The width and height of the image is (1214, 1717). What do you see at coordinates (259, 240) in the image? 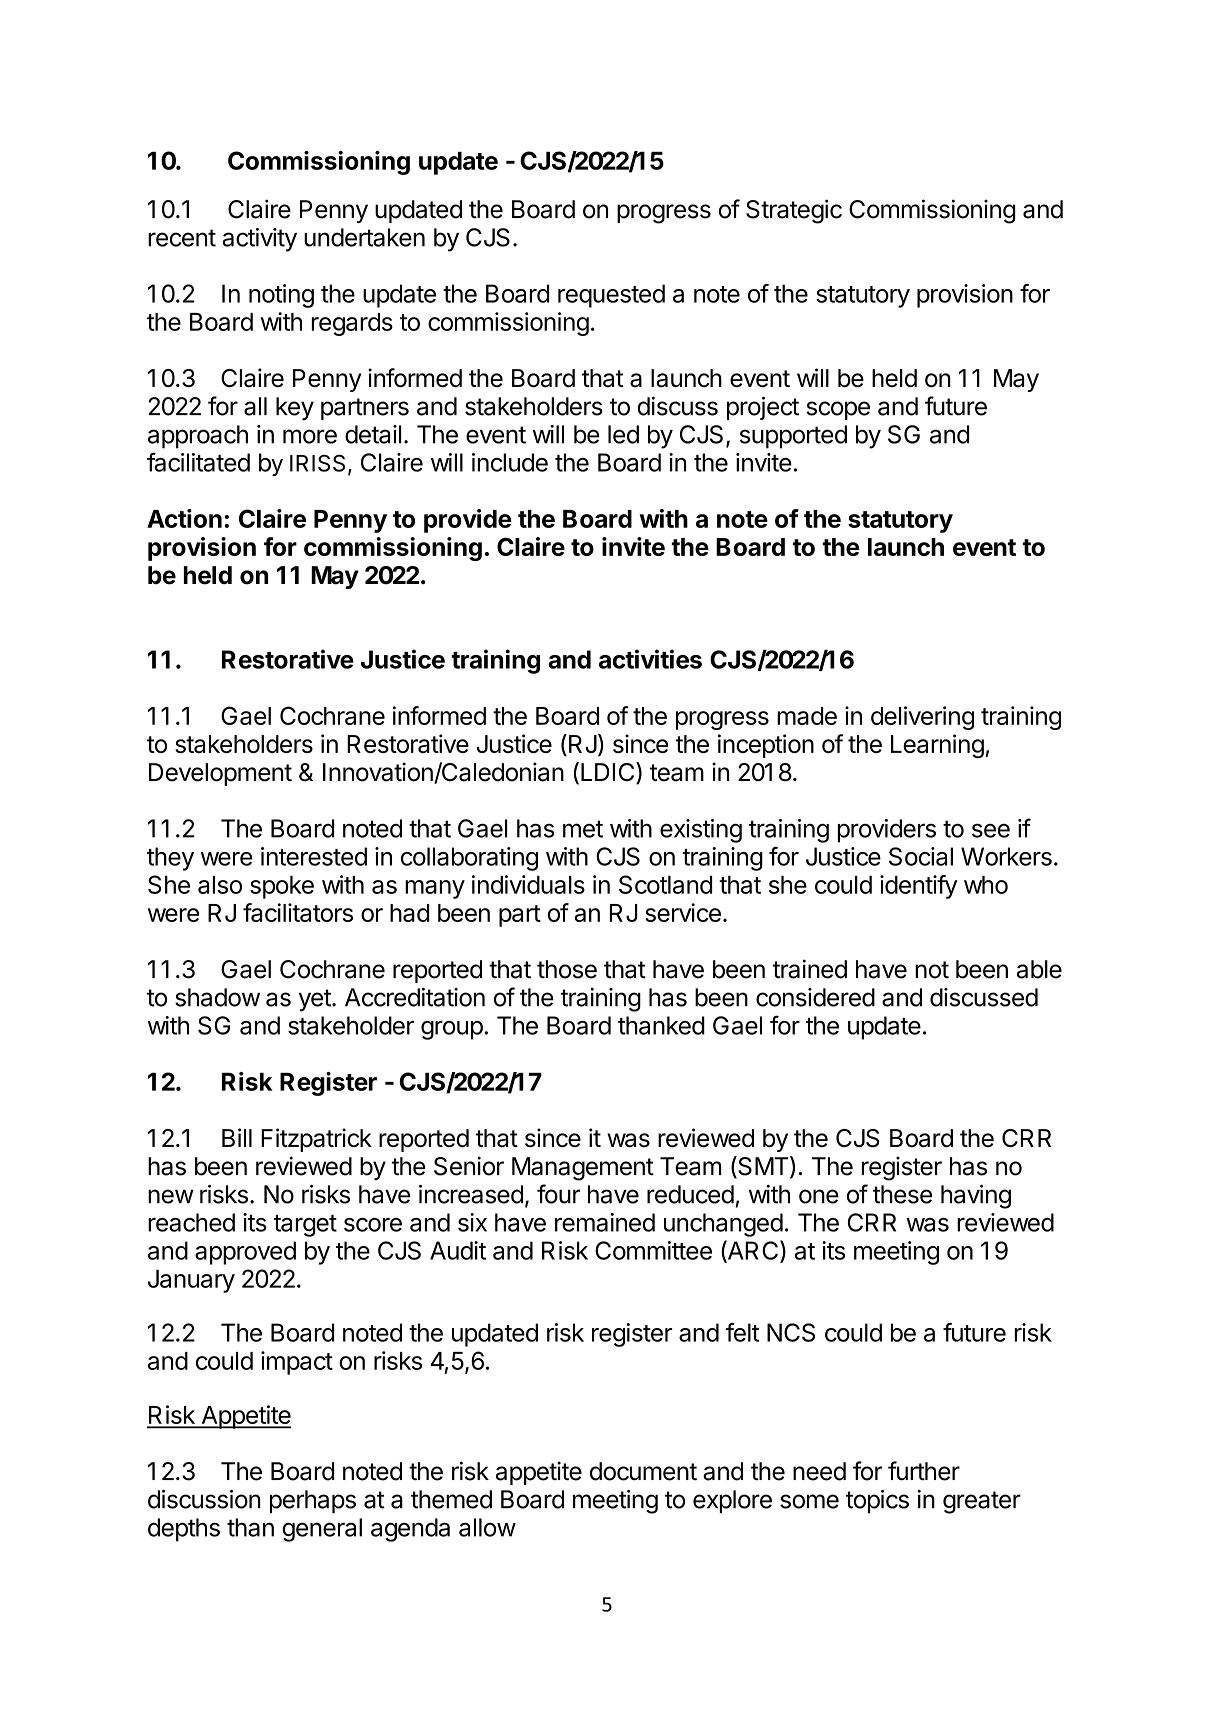
I see `activity` at bounding box center [259, 240].
